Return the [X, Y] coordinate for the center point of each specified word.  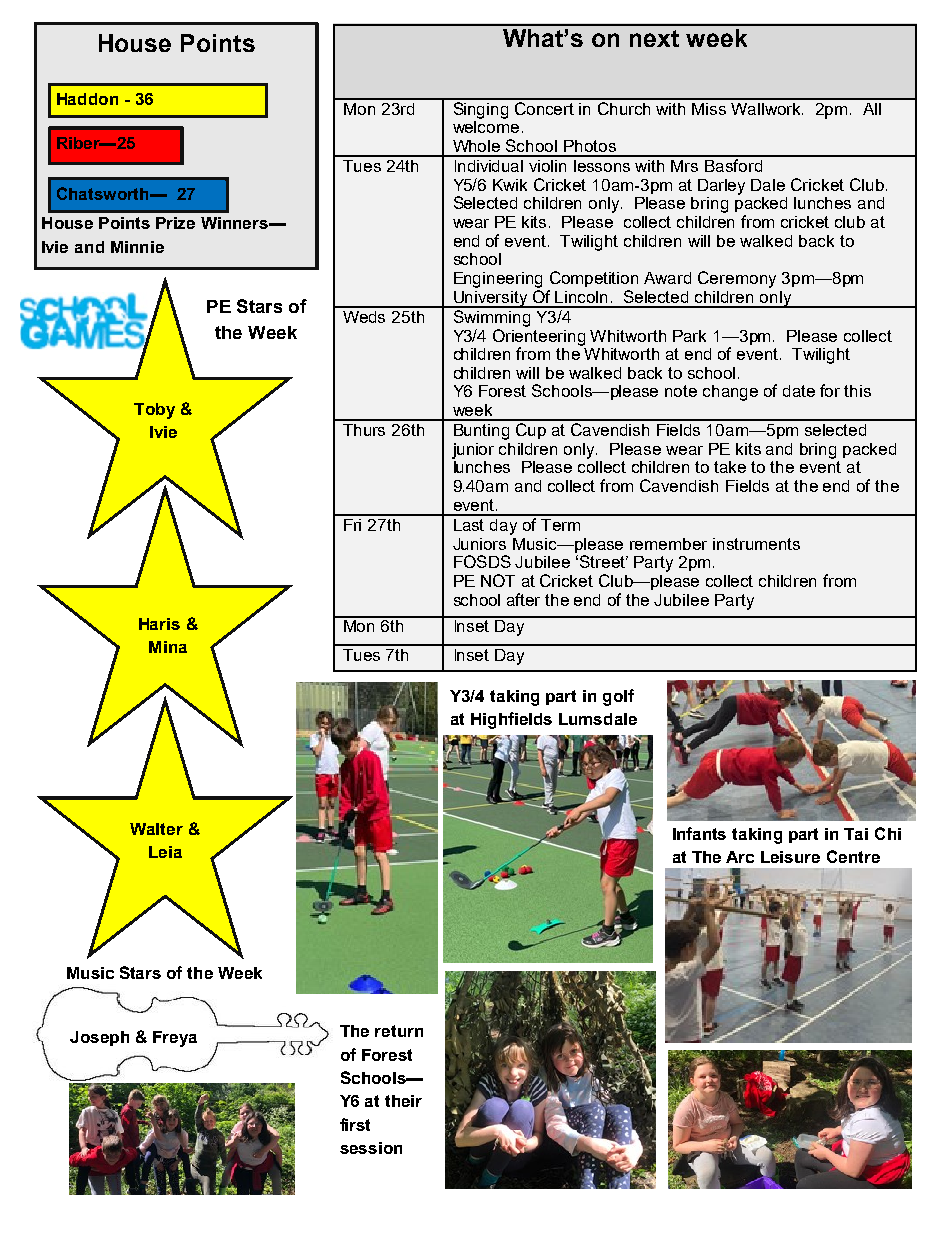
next [654, 38]
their [403, 1101]
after [523, 599]
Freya [175, 1039]
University [490, 299]
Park [689, 336]
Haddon [87, 99]
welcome [486, 125]
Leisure [790, 857]
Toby [154, 411]
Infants [699, 833]
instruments [756, 544]
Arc [740, 857]
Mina [168, 647]
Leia [165, 852]
